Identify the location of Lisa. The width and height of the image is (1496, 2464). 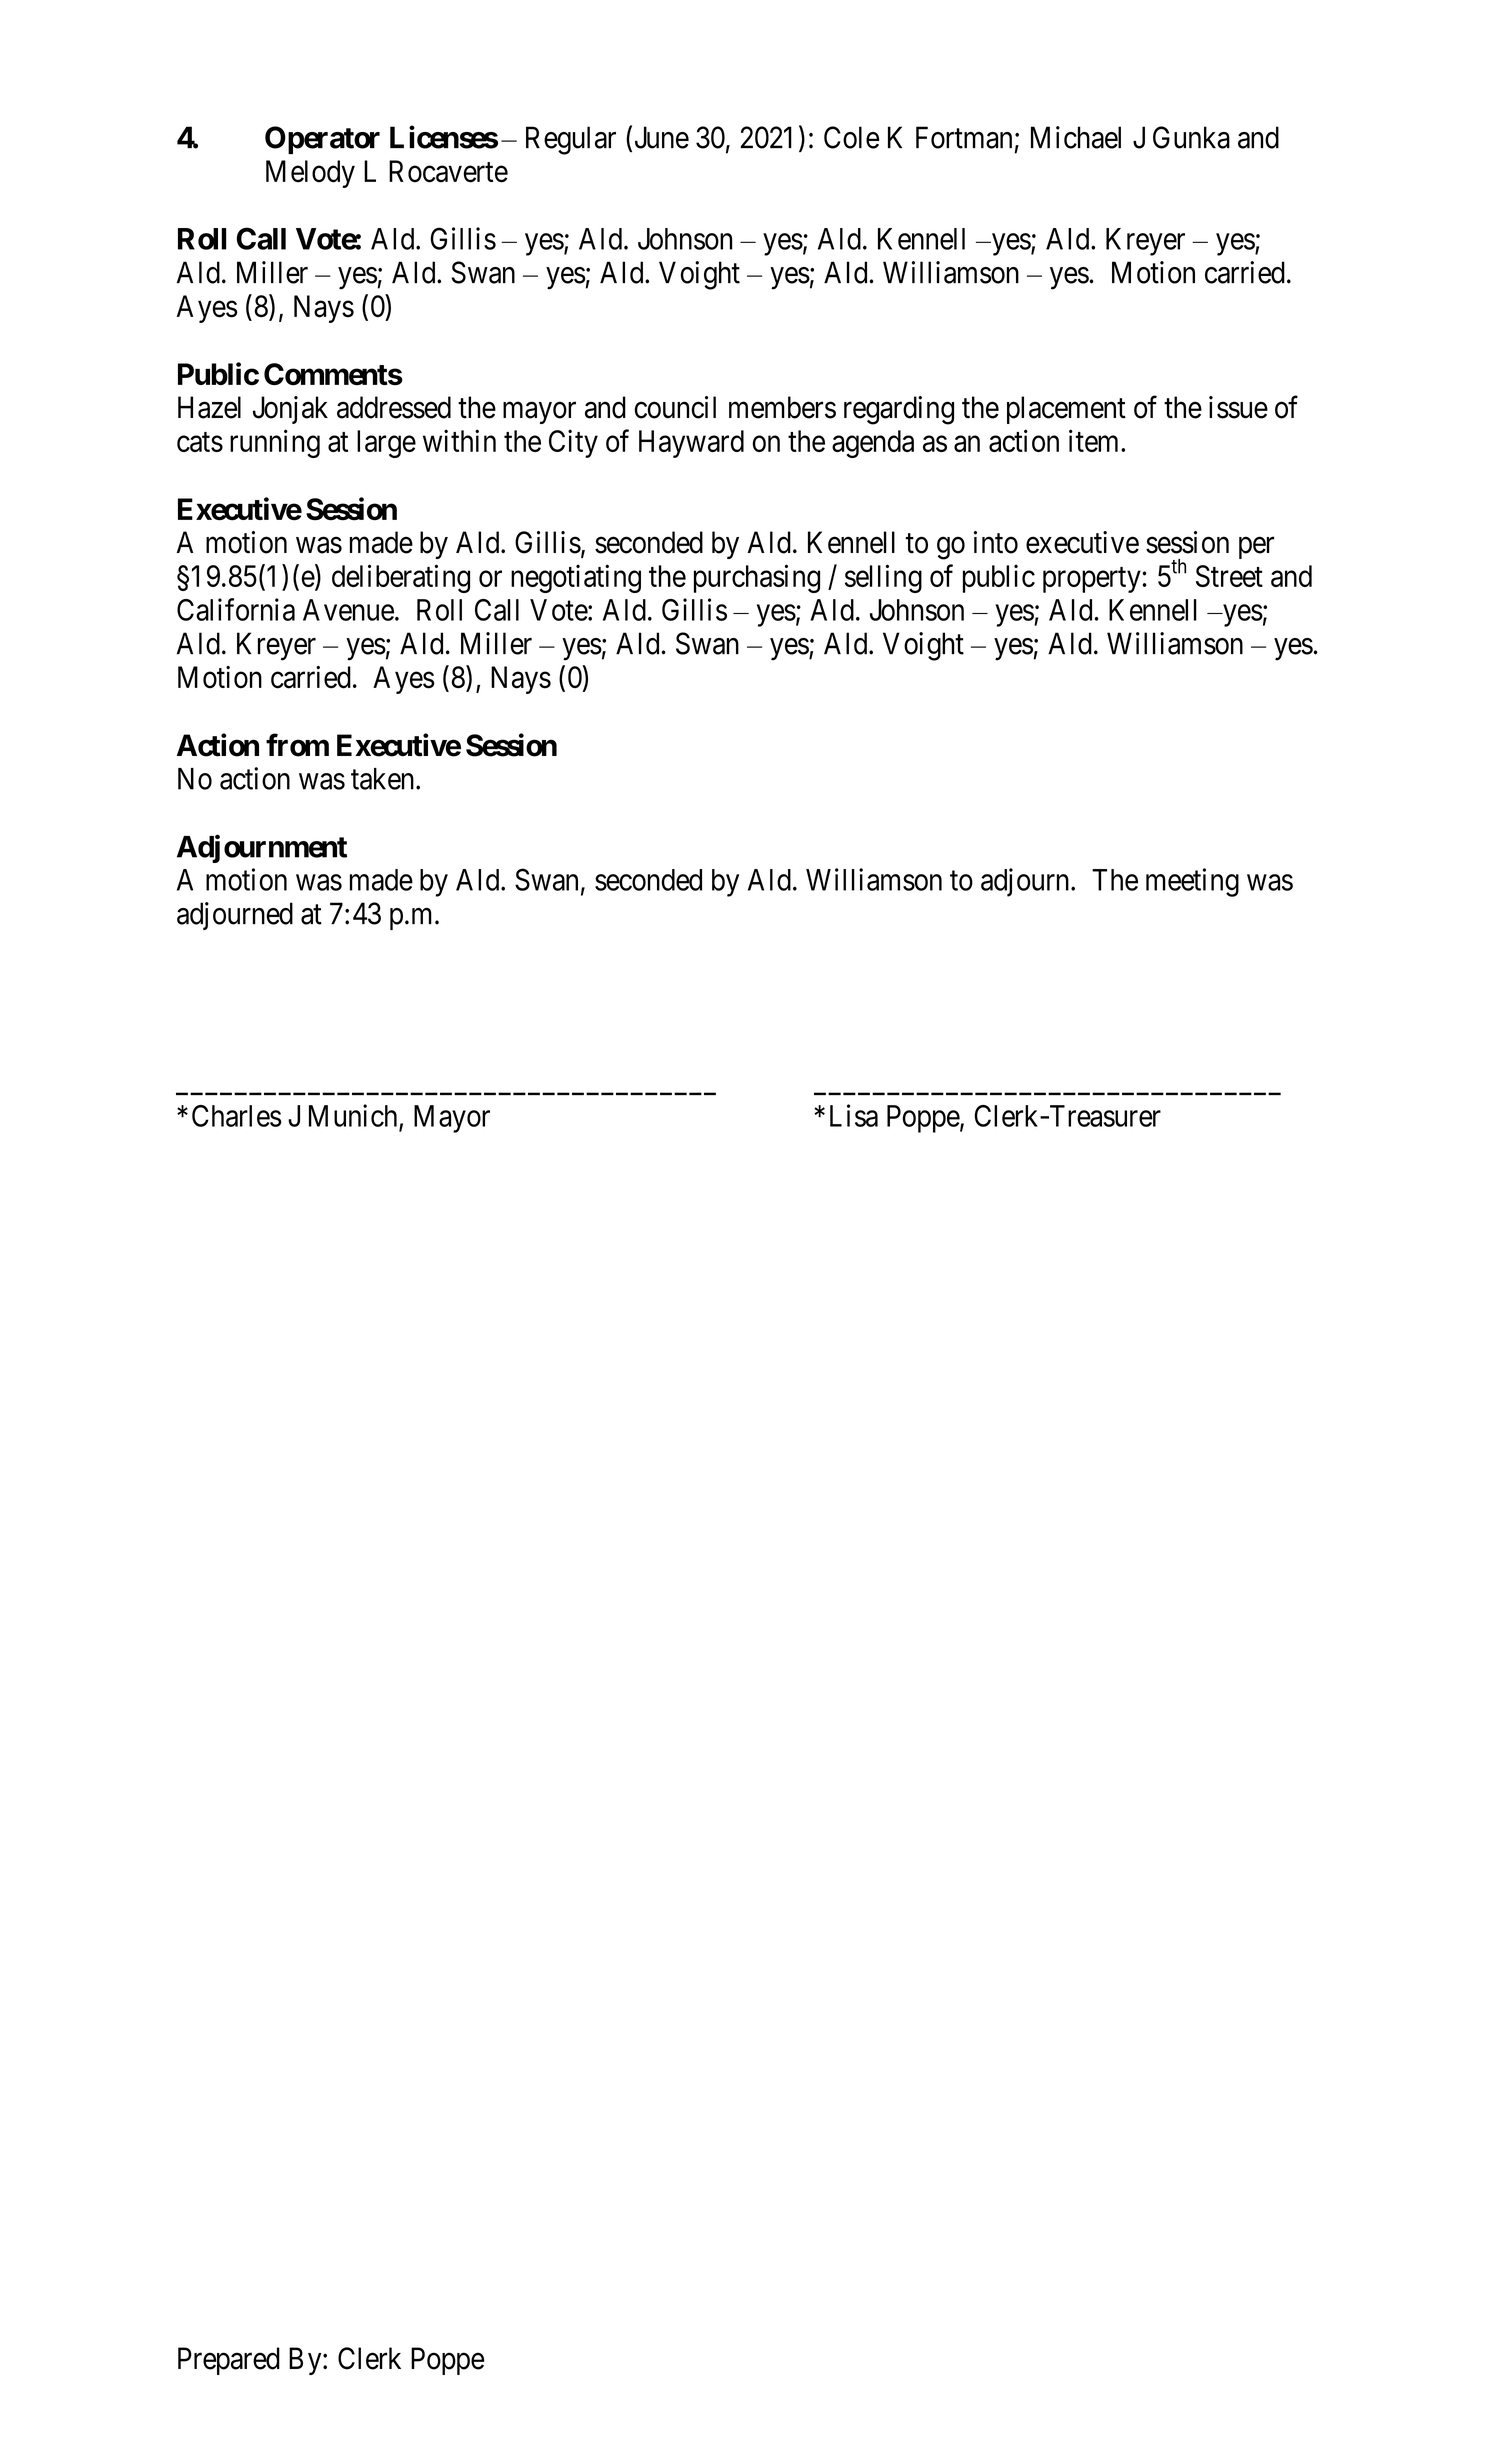
(854, 1115).
